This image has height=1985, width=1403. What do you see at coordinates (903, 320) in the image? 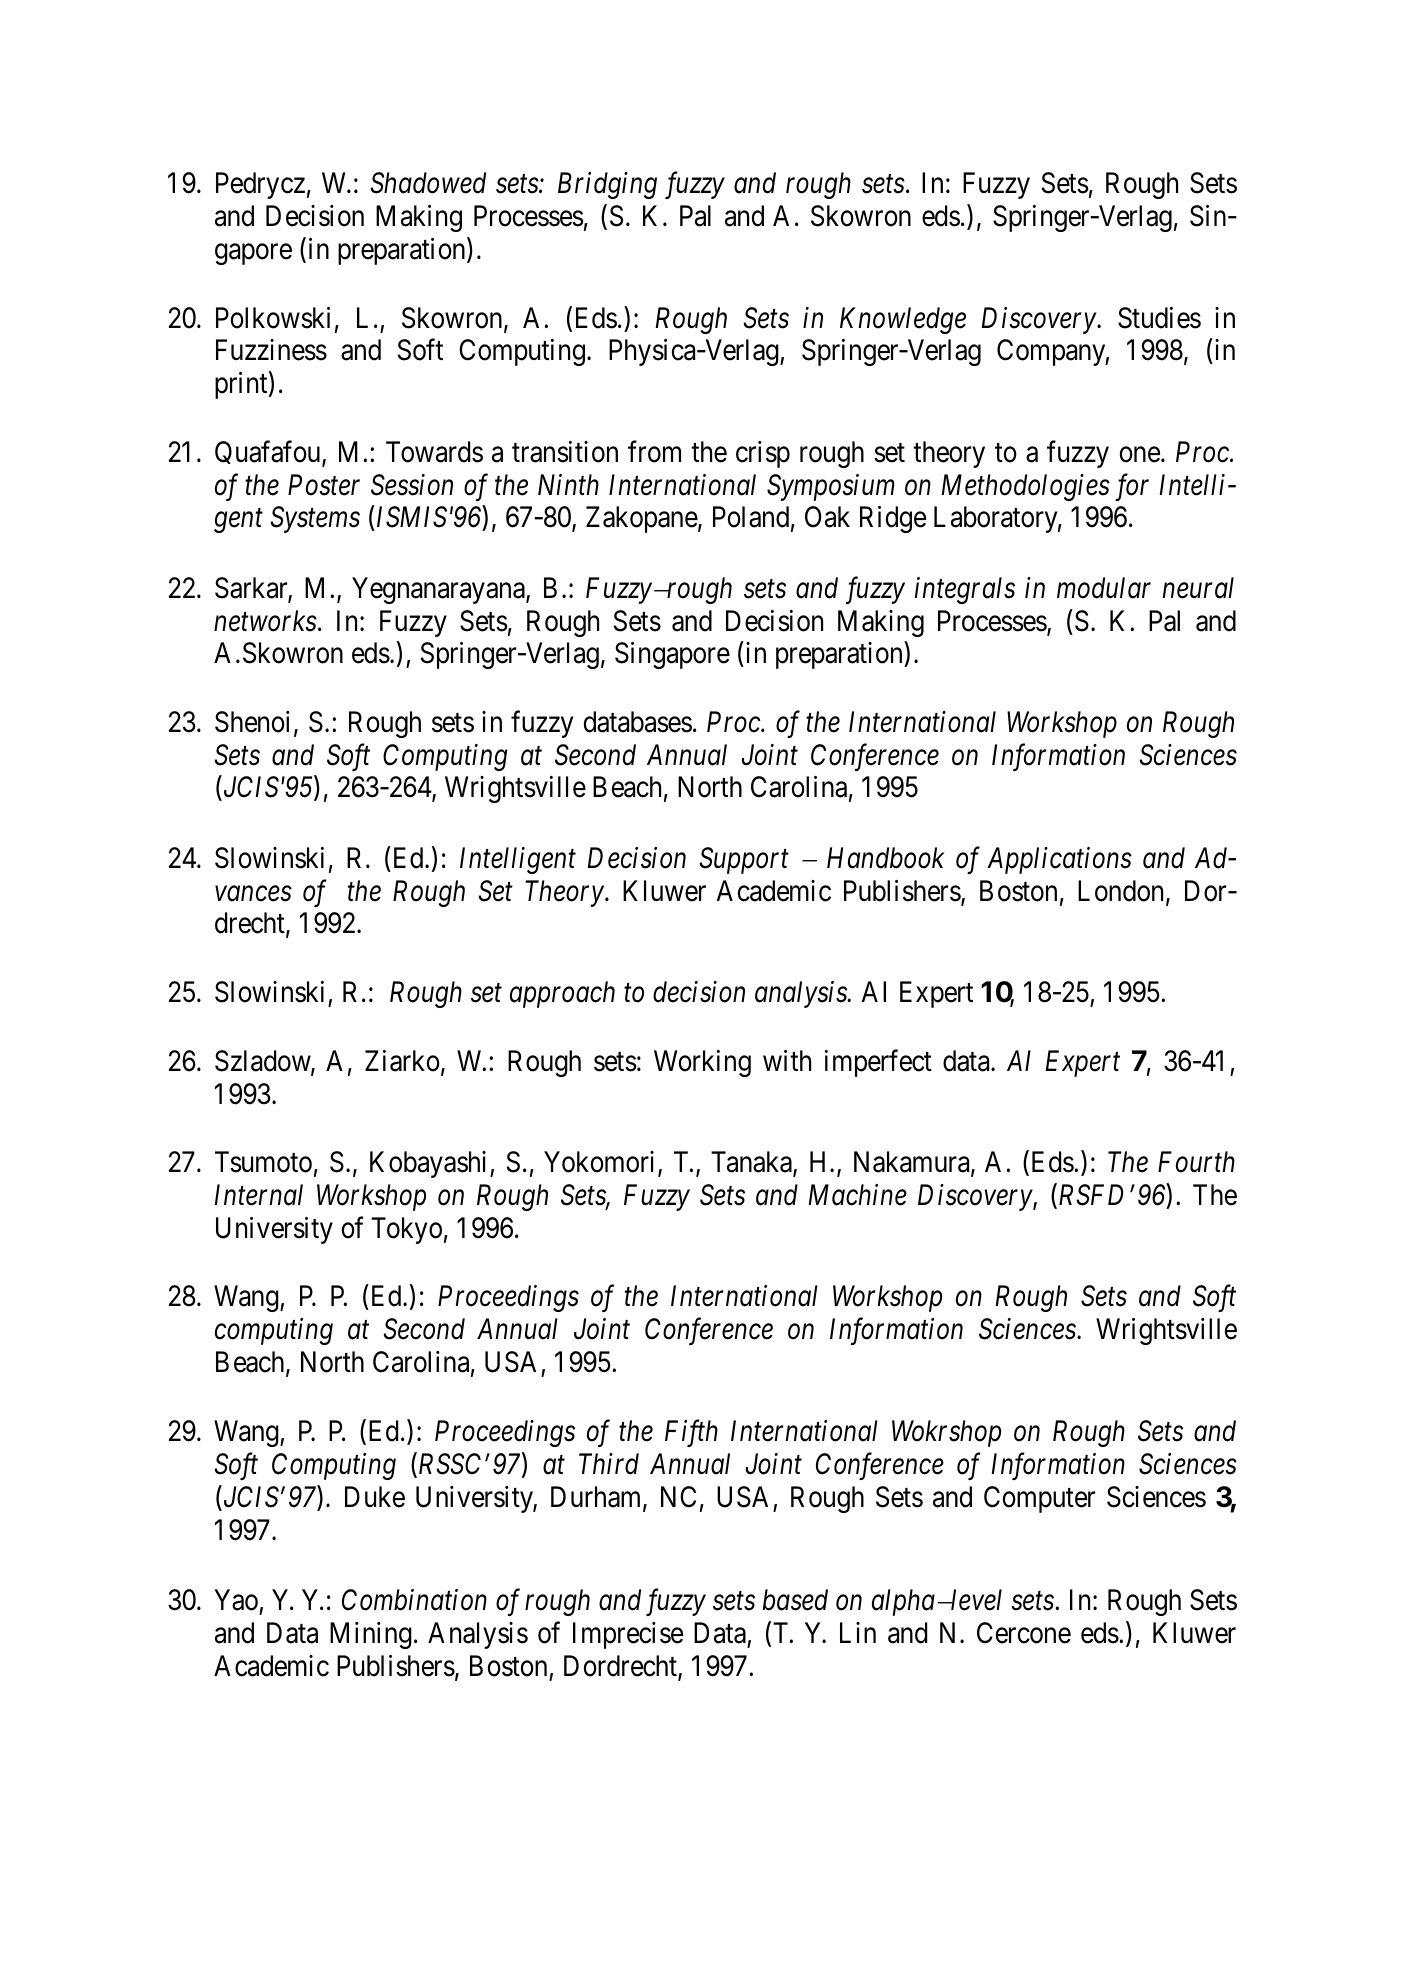
I see `Knowledge` at bounding box center [903, 320].
